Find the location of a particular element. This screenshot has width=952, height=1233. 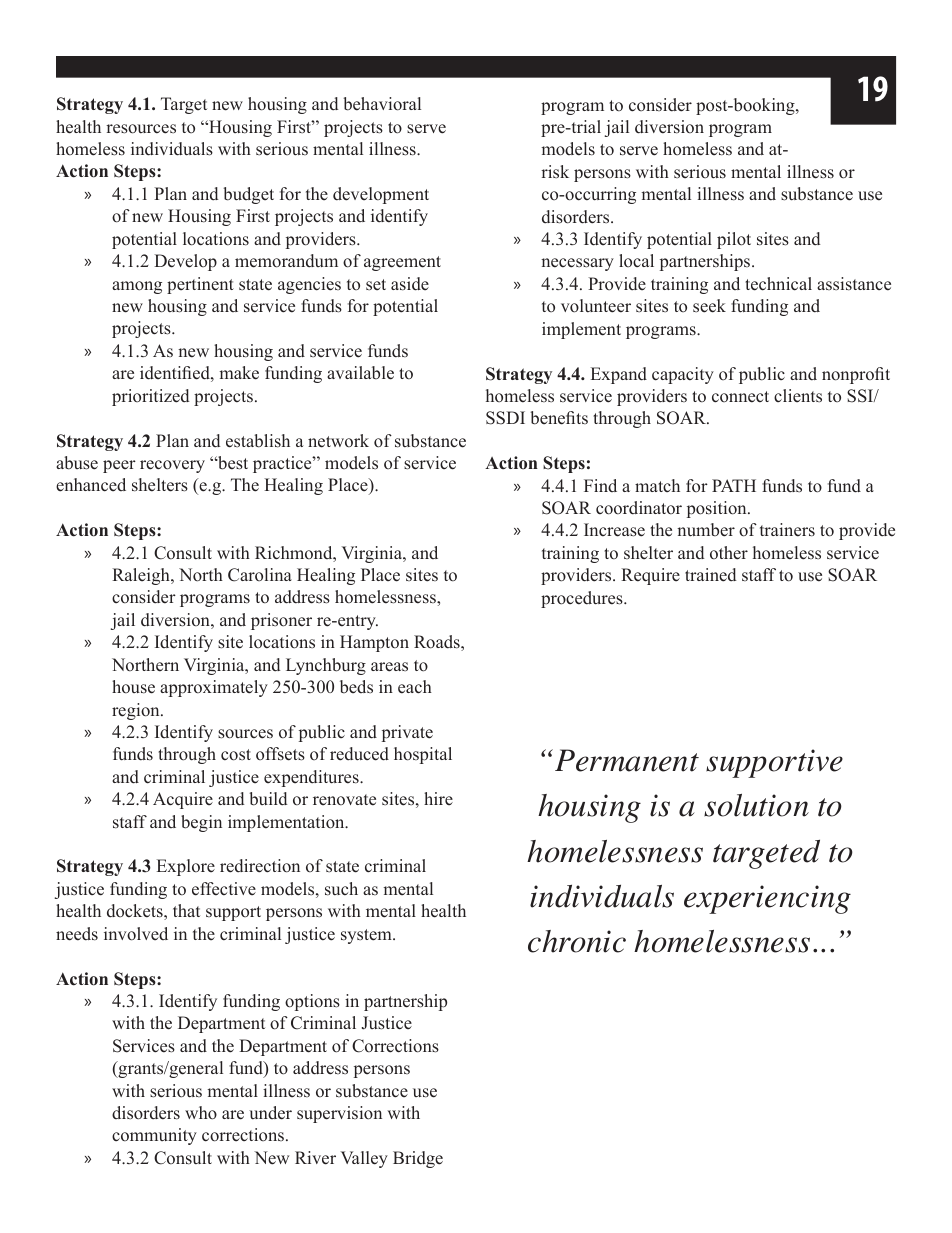

aside is located at coordinates (410, 284).
